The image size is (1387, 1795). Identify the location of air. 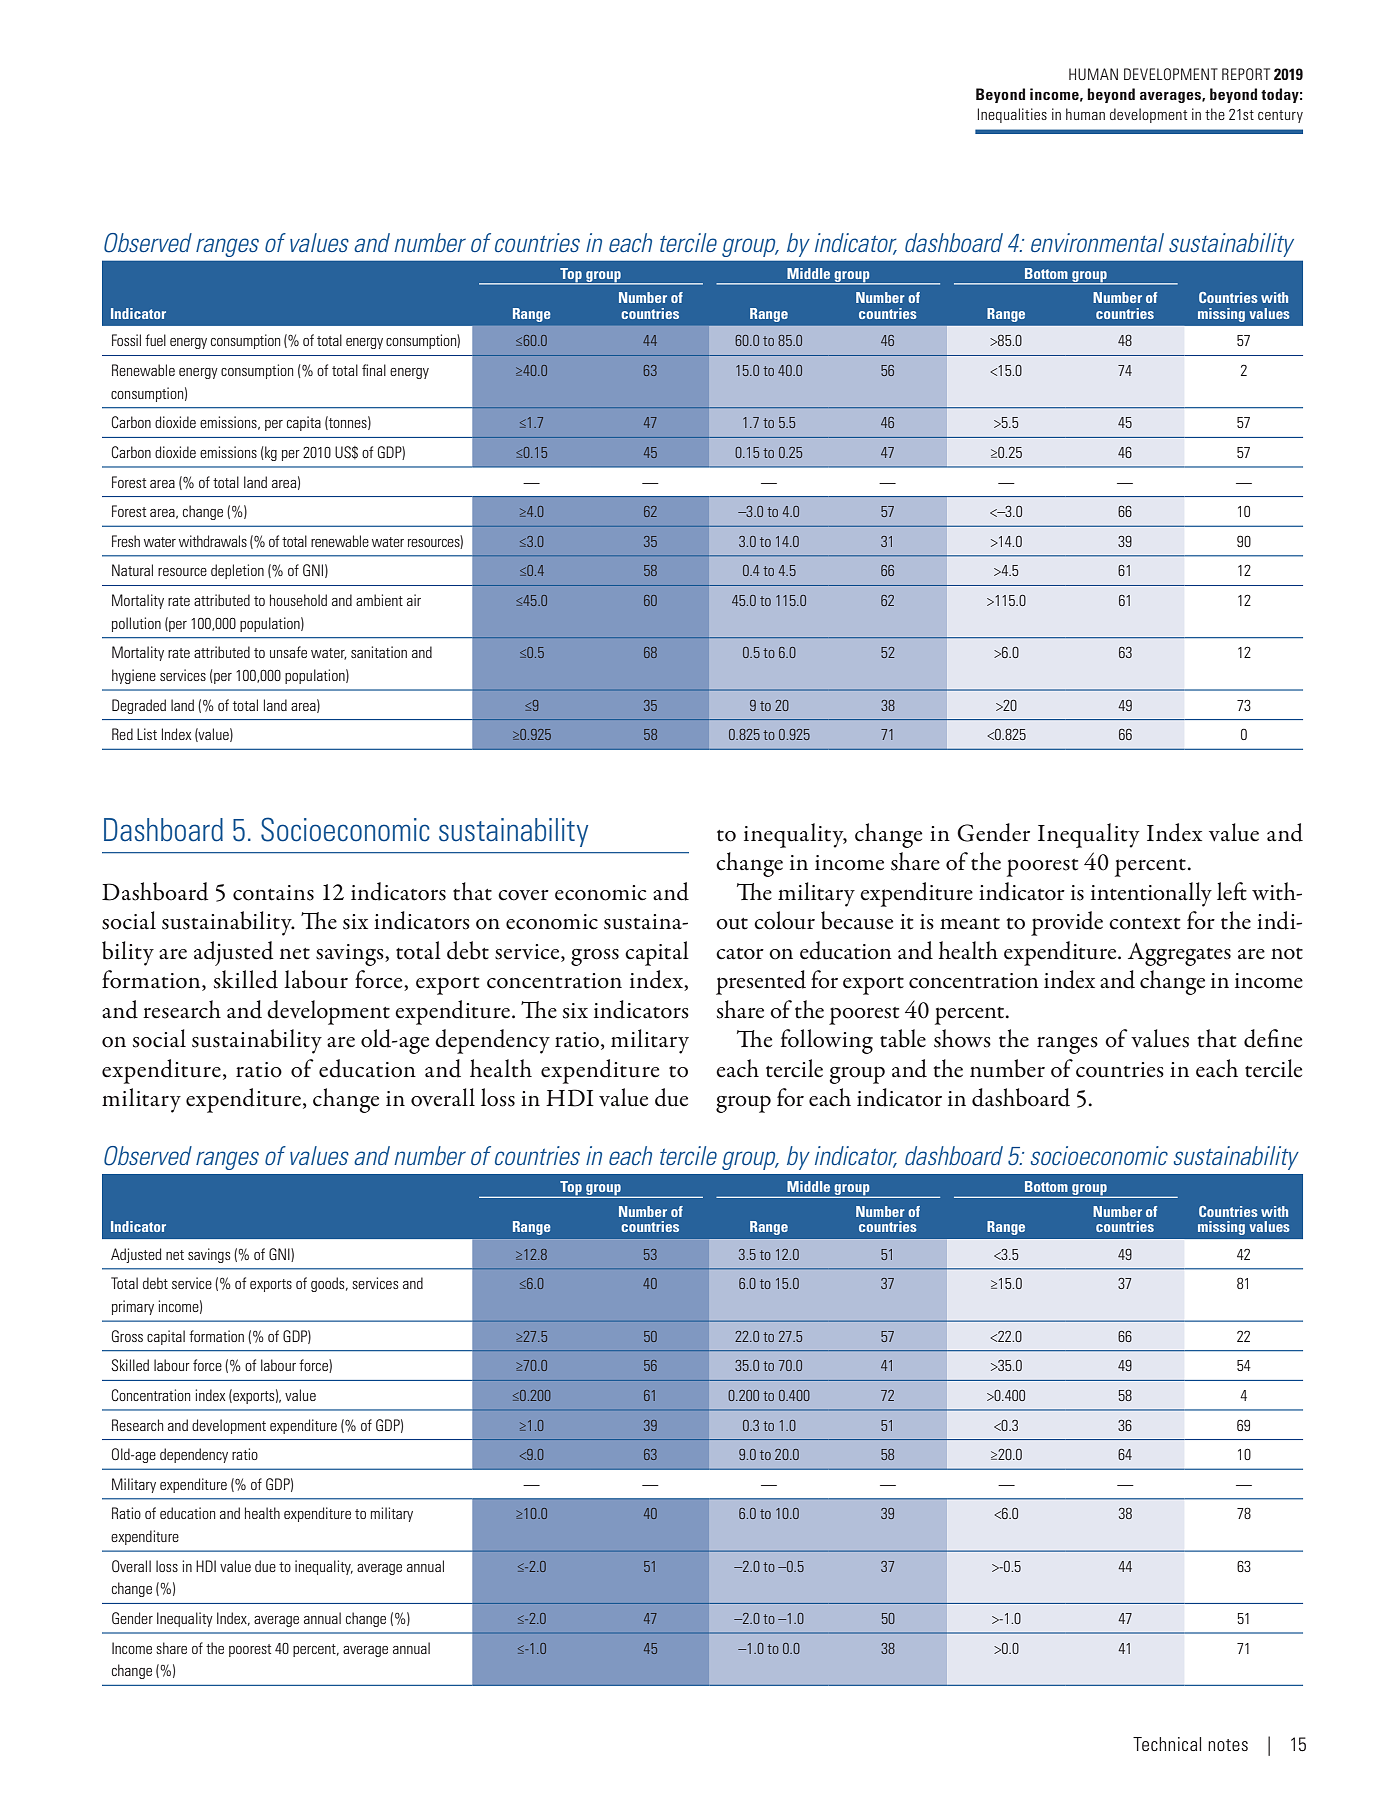
(414, 600).
